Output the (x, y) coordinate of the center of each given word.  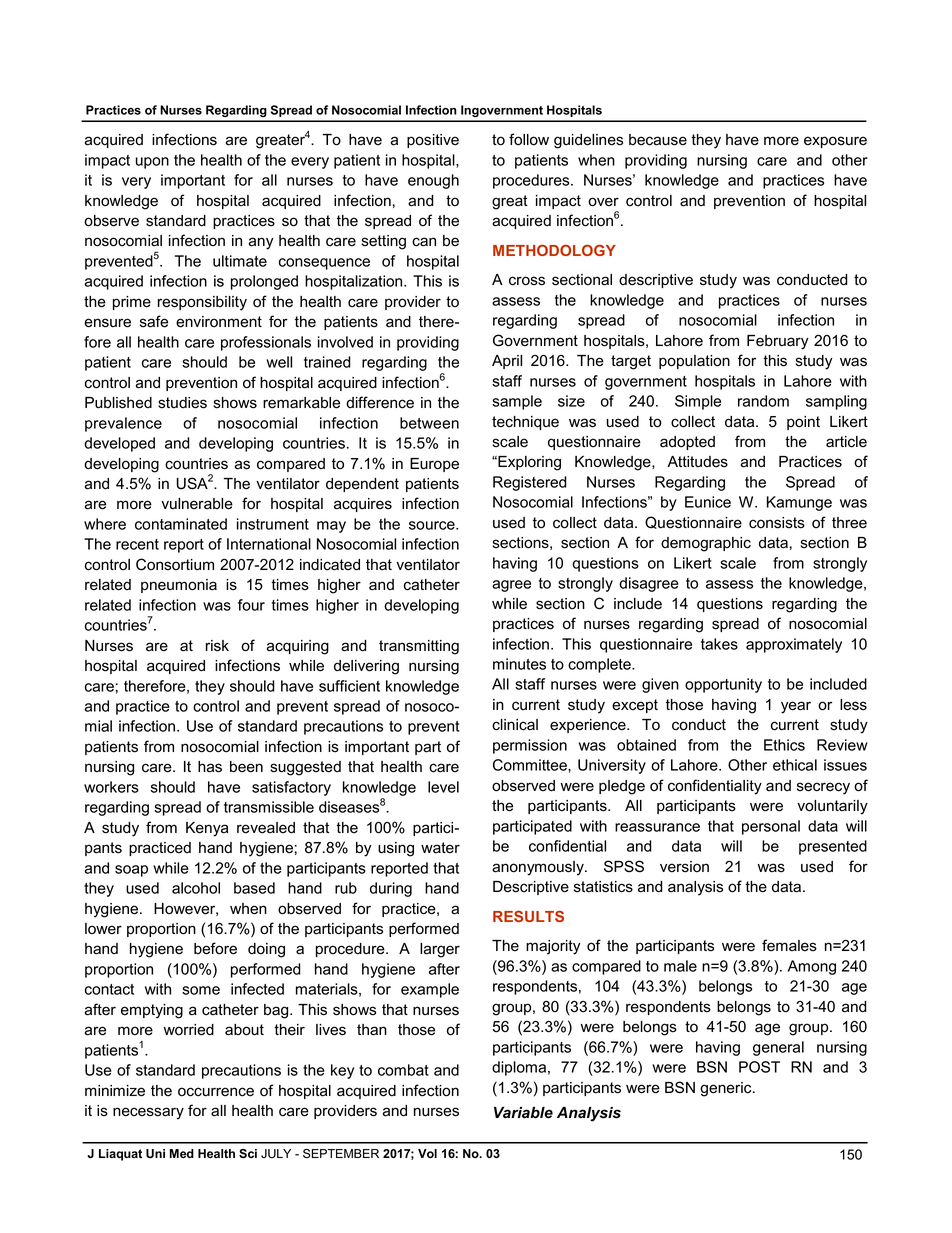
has (210, 767)
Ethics (784, 745)
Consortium (175, 564)
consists (777, 523)
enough (433, 181)
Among (812, 967)
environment (219, 322)
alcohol (196, 888)
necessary (148, 1113)
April (507, 362)
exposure (835, 142)
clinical (515, 725)
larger (440, 950)
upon (152, 163)
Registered (530, 483)
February (778, 342)
